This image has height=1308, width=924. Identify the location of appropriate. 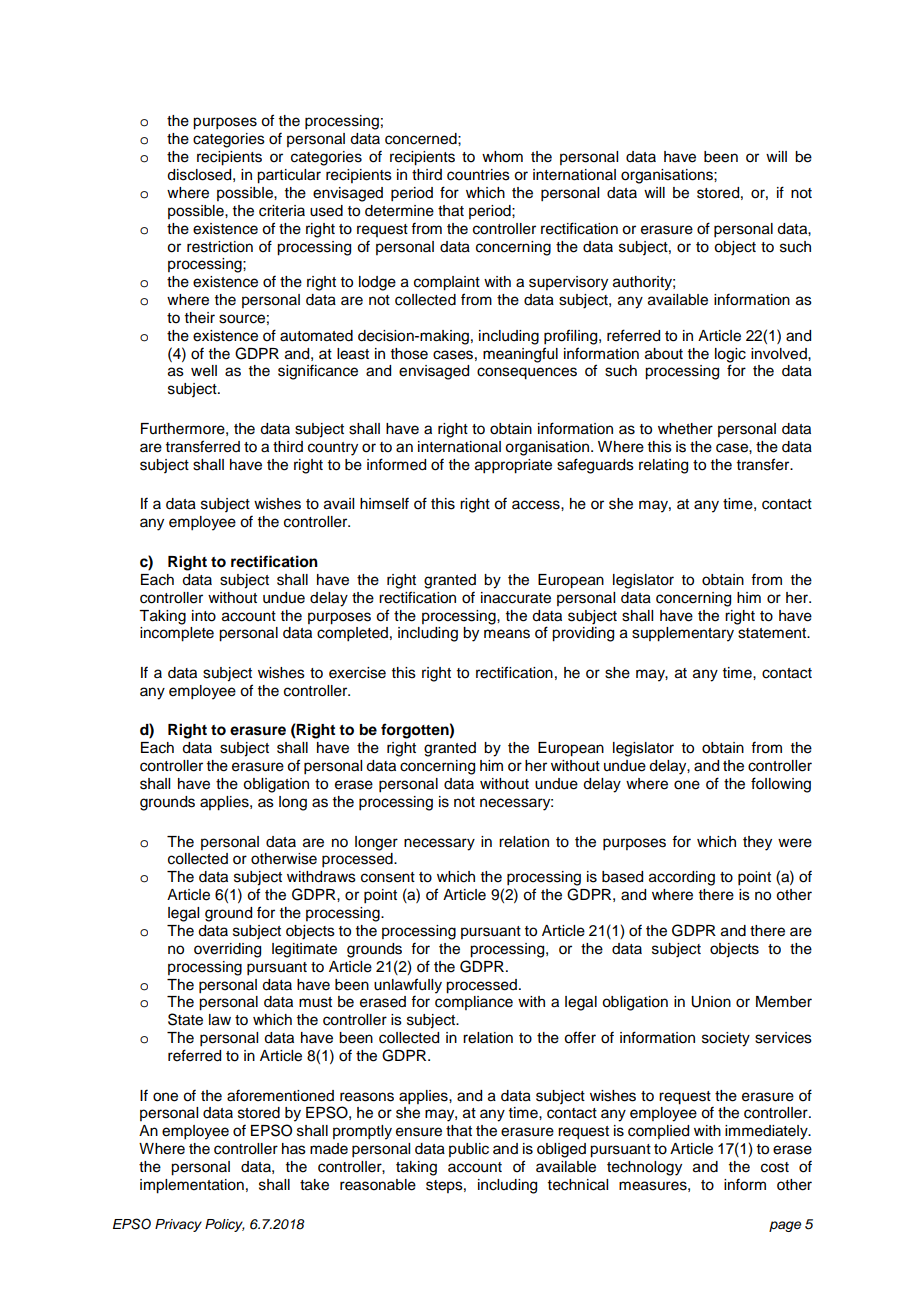
(513, 466).
